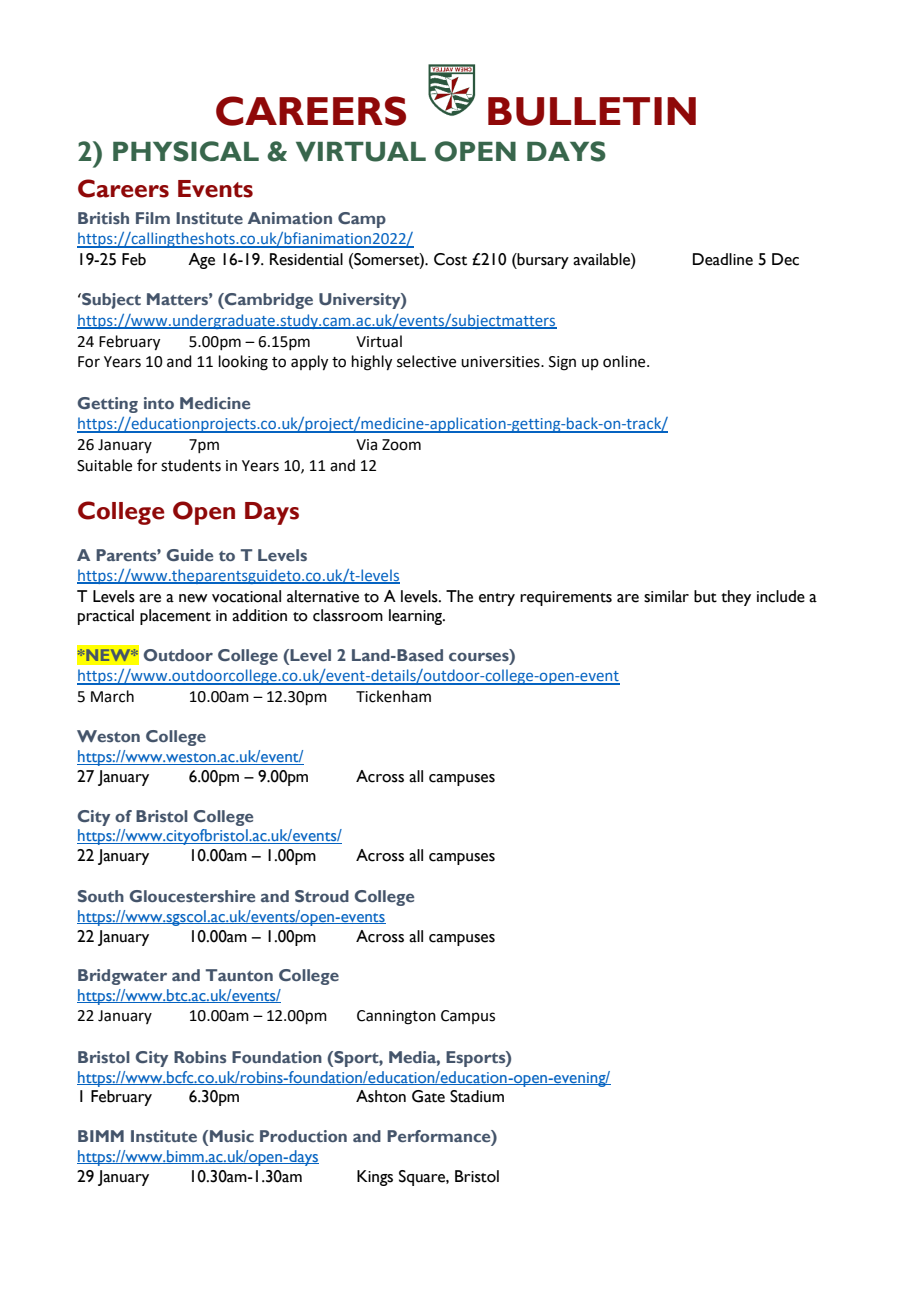  What do you see at coordinates (186, 151) in the document?
I see `PHYSICAL` at bounding box center [186, 151].
